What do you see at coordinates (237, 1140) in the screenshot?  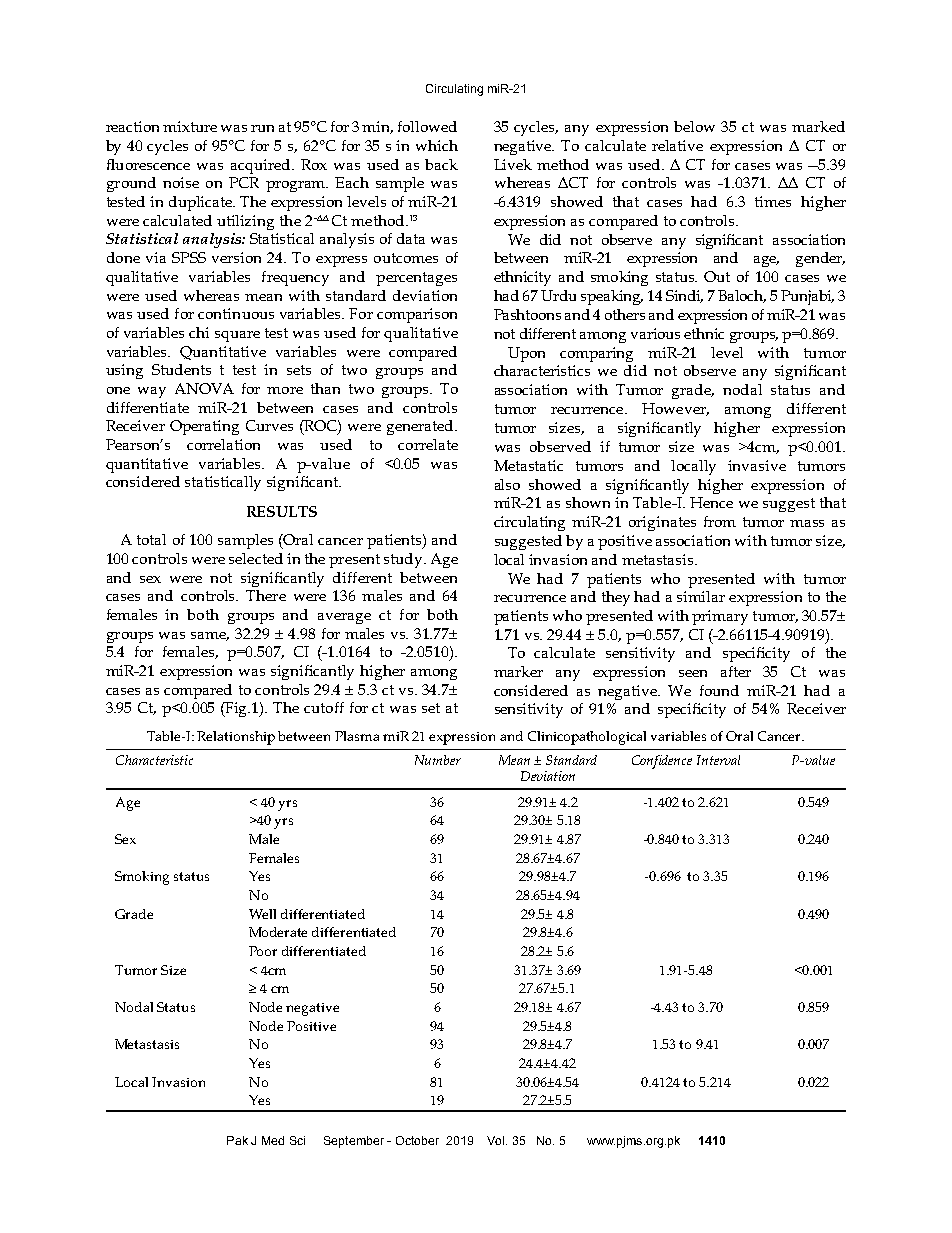 I see `Pak` at bounding box center [237, 1140].
